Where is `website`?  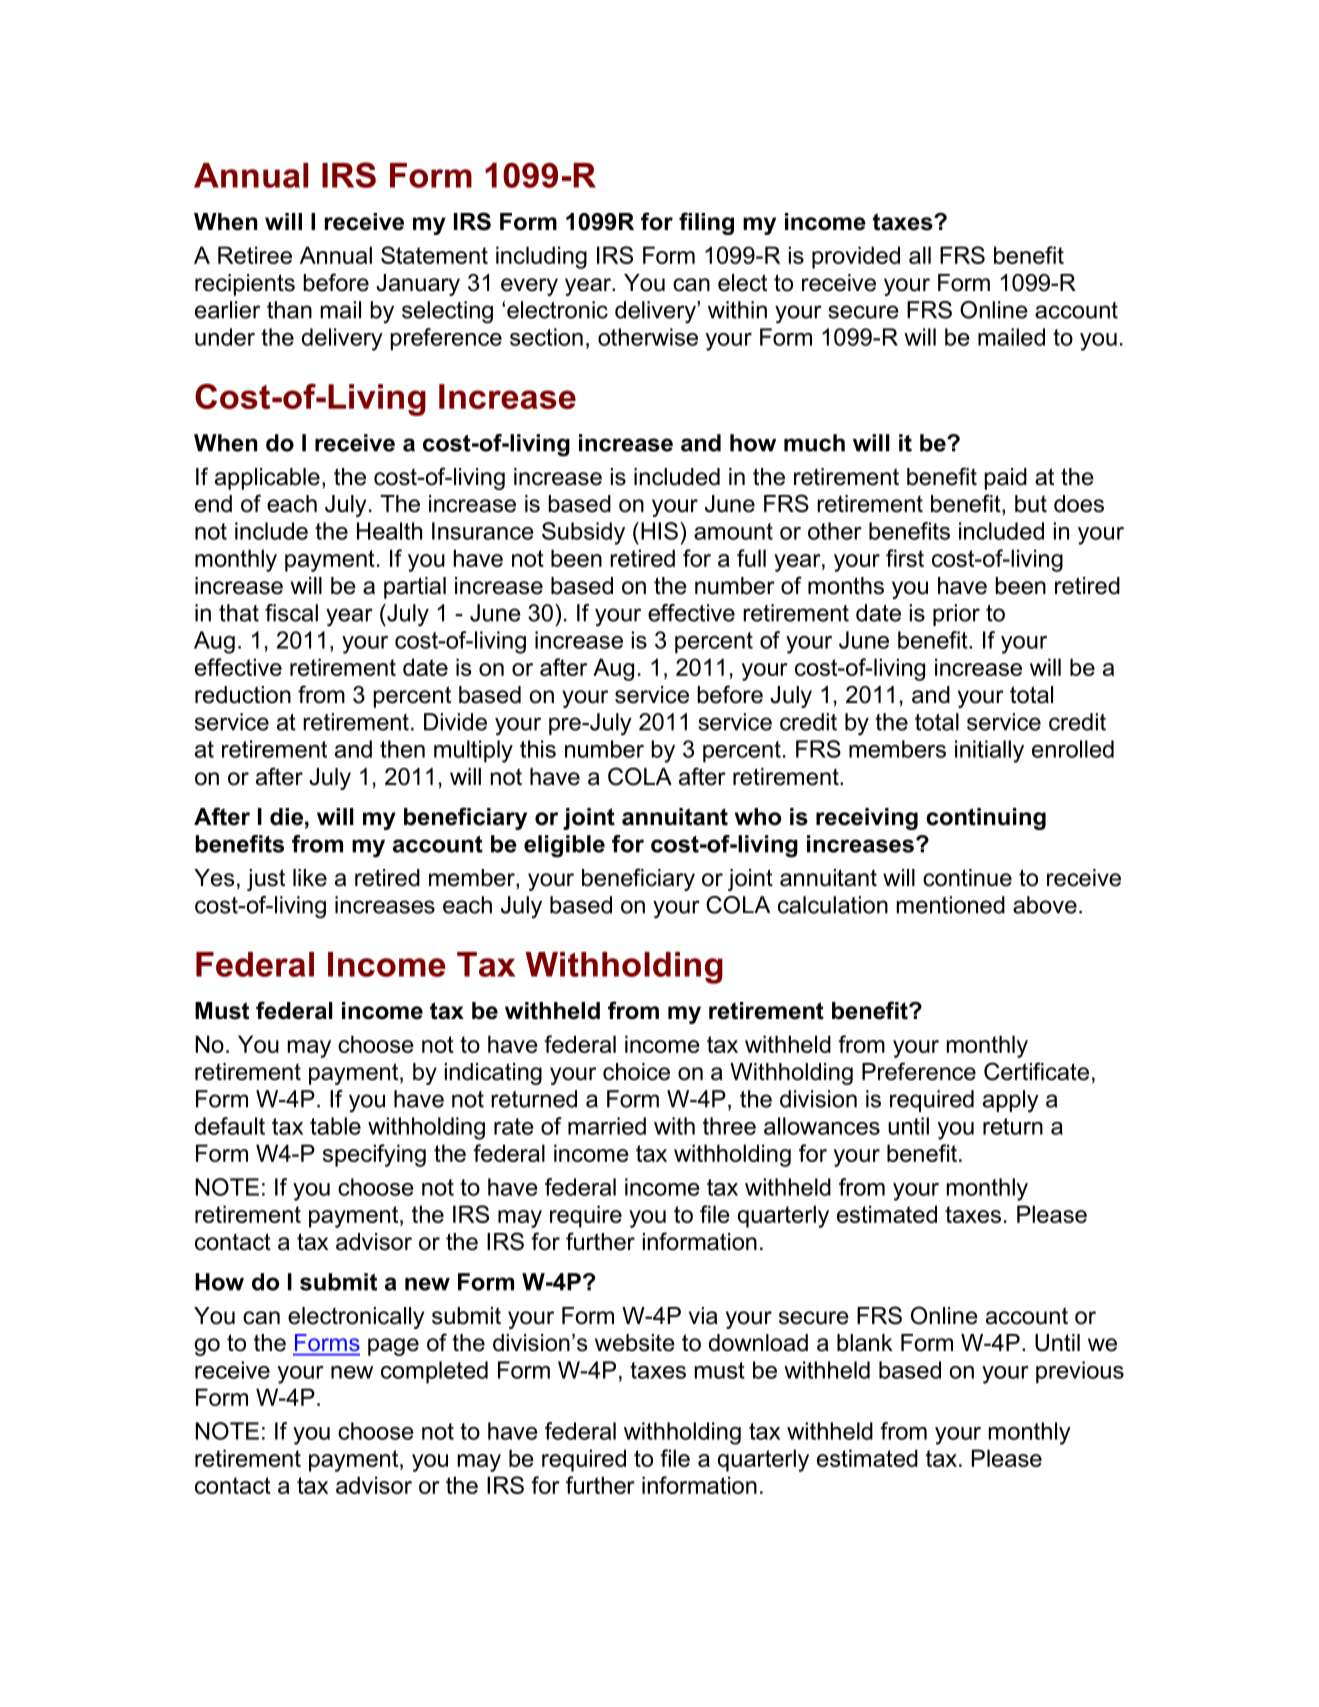 website is located at coordinates (635, 1343).
